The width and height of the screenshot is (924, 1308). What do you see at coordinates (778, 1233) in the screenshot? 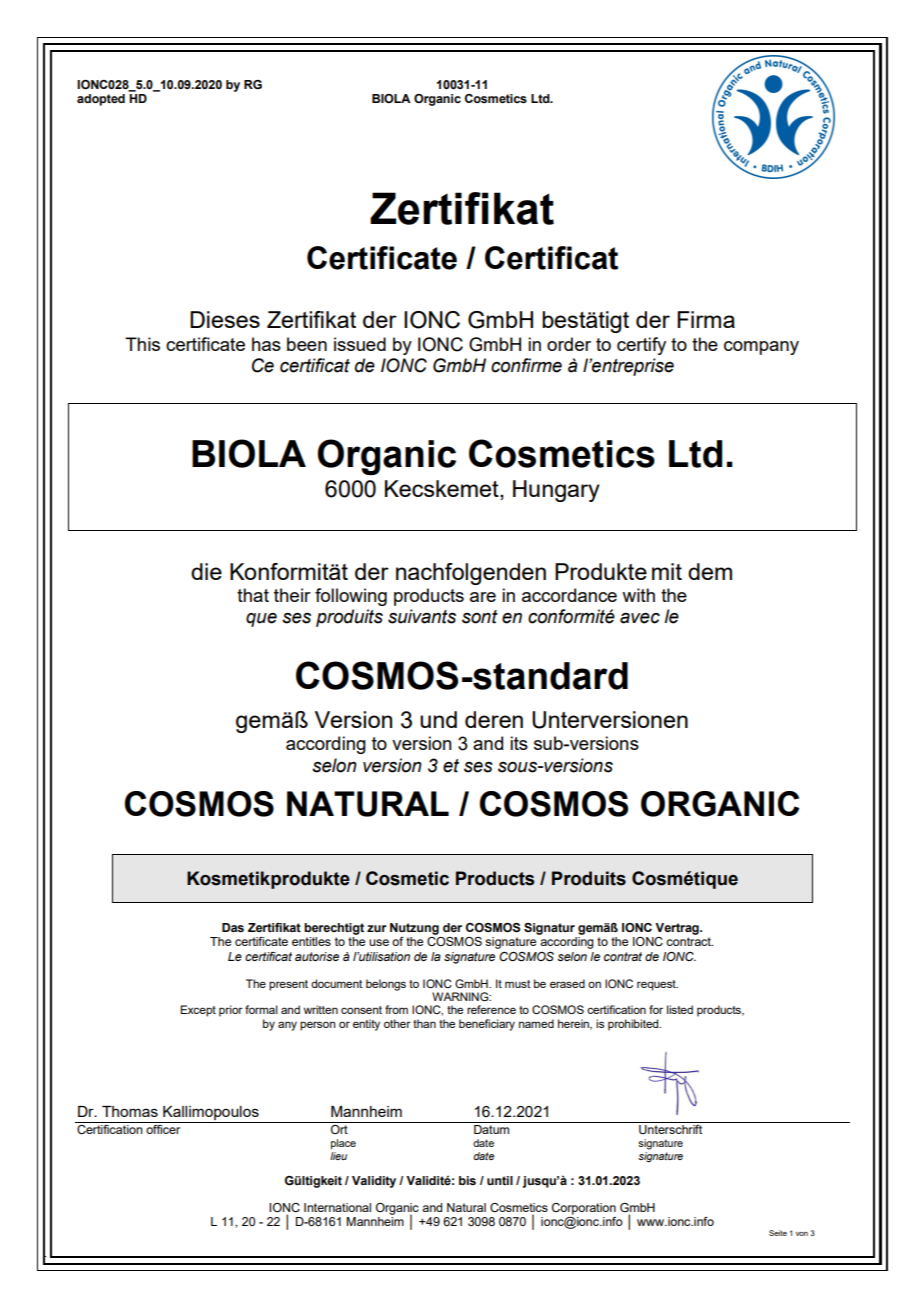
I see `Seite` at bounding box center [778, 1233].
